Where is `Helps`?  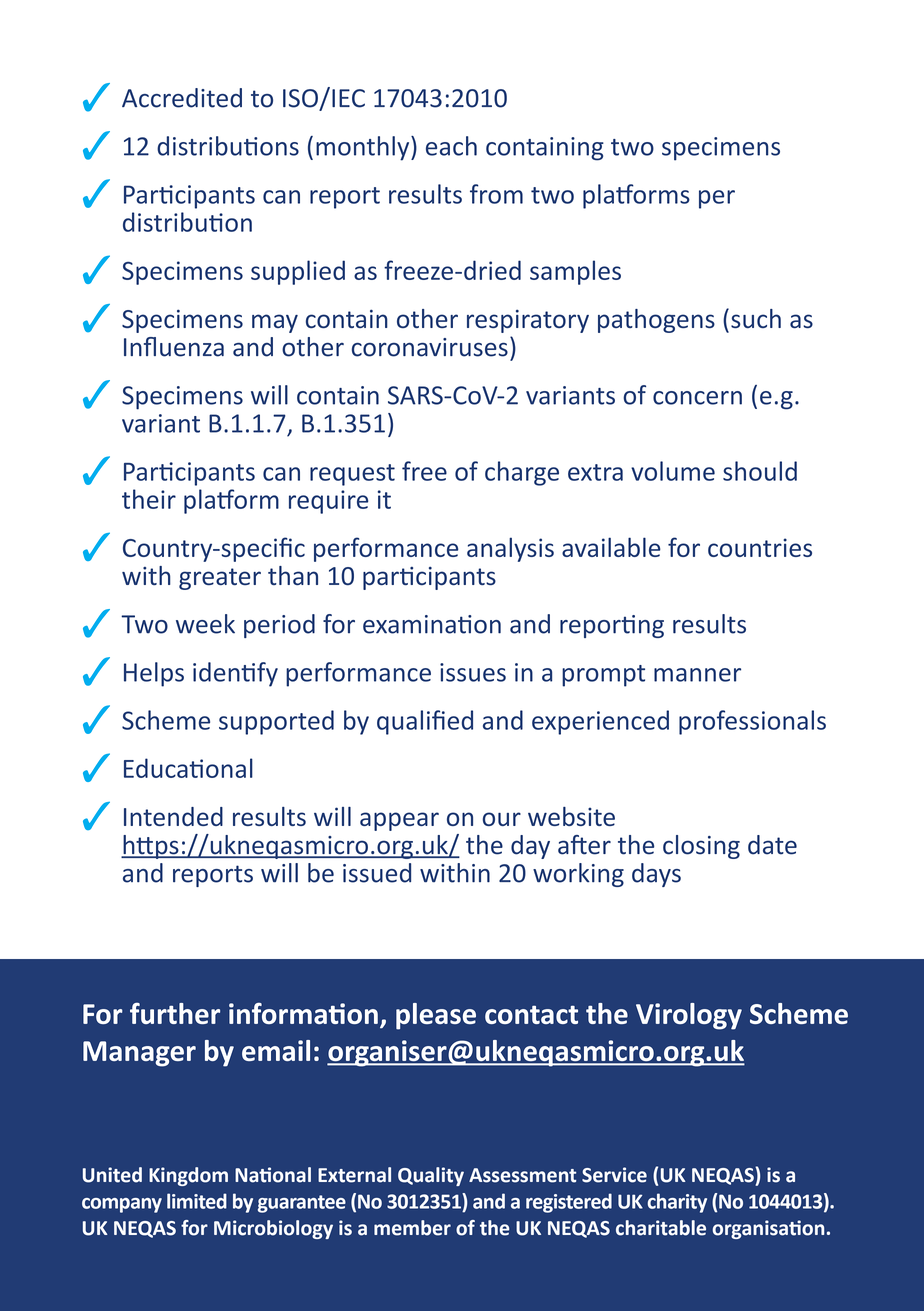
Helps is located at coordinates (154, 674).
